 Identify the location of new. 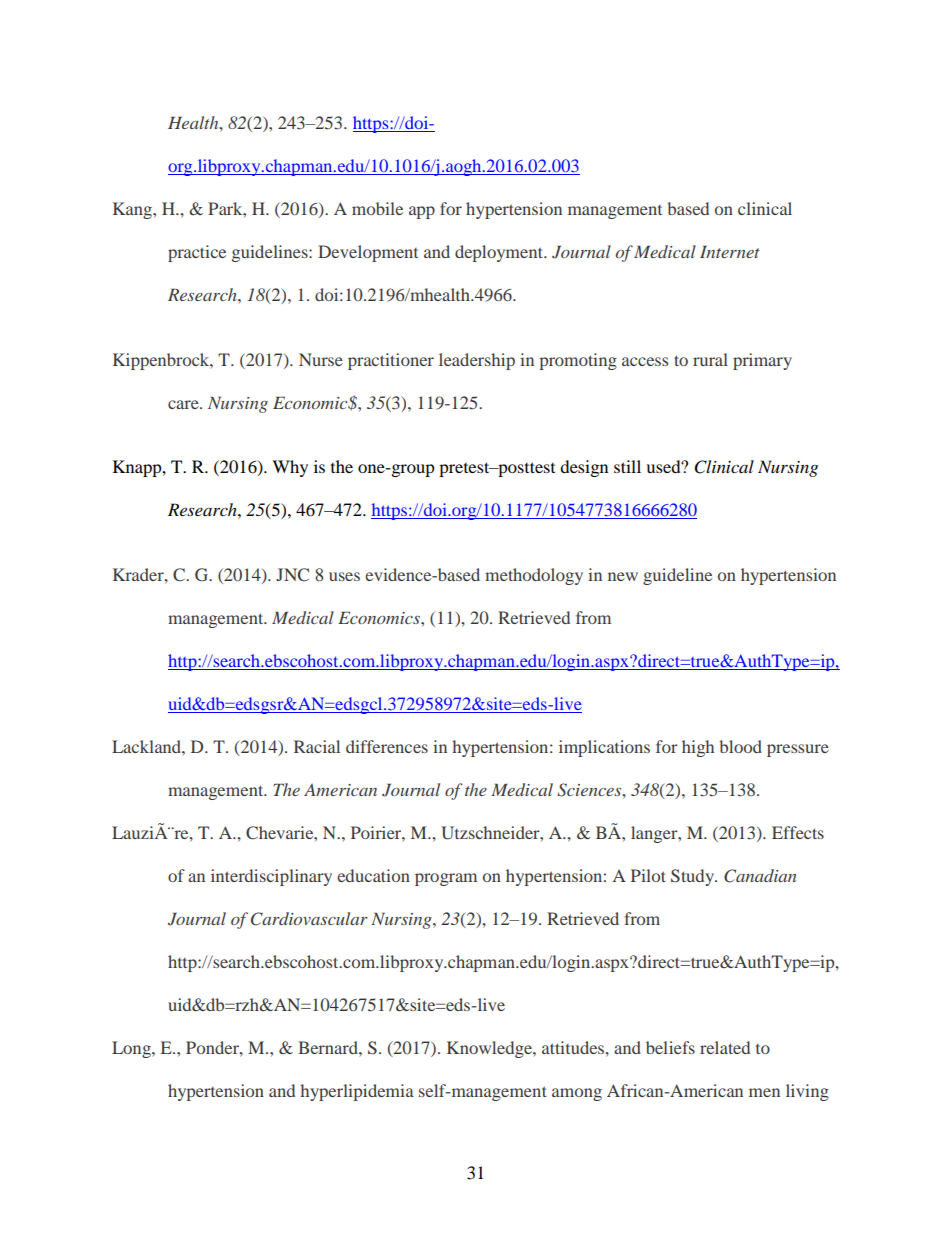
(623, 576).
